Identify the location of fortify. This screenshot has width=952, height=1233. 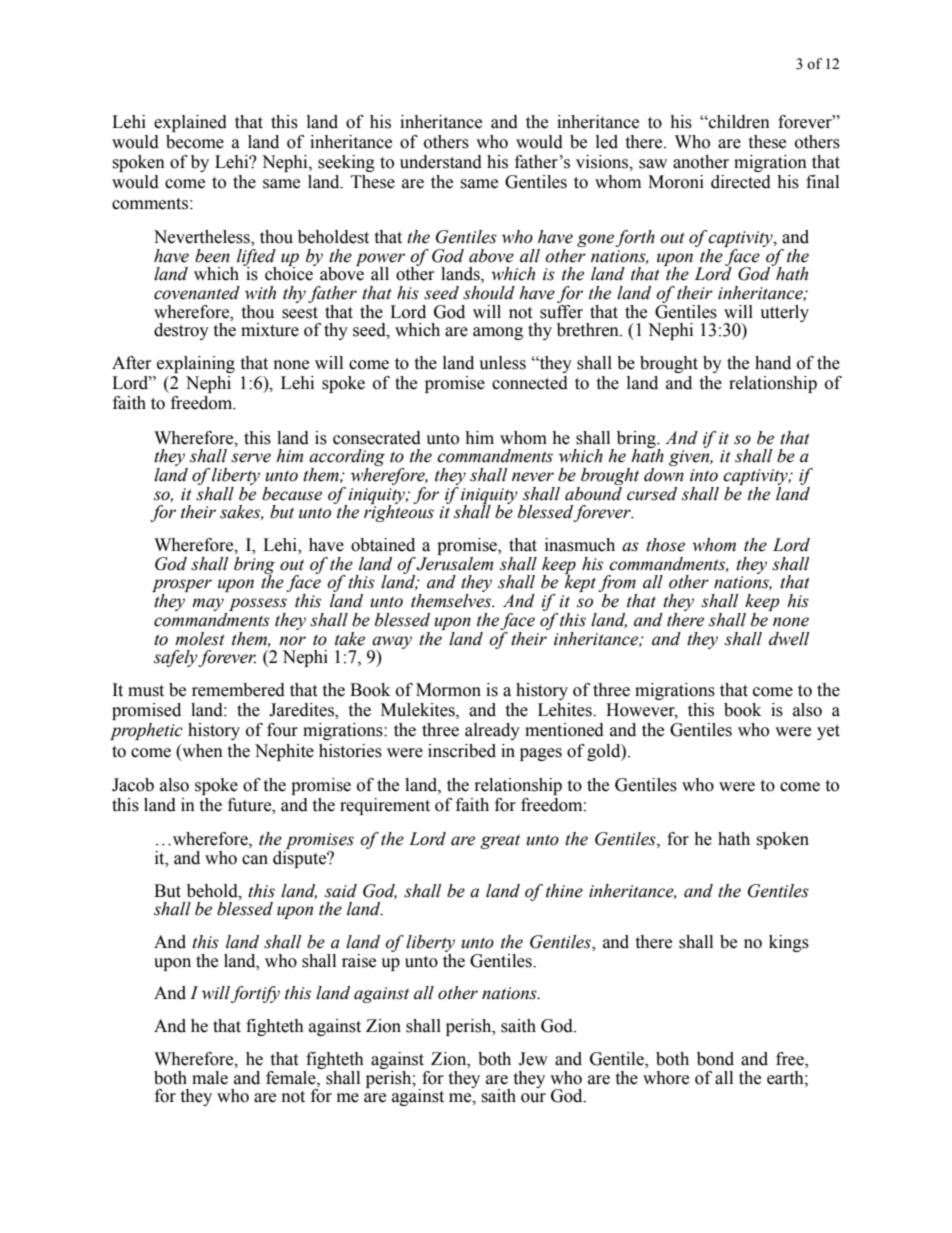
(255, 994).
